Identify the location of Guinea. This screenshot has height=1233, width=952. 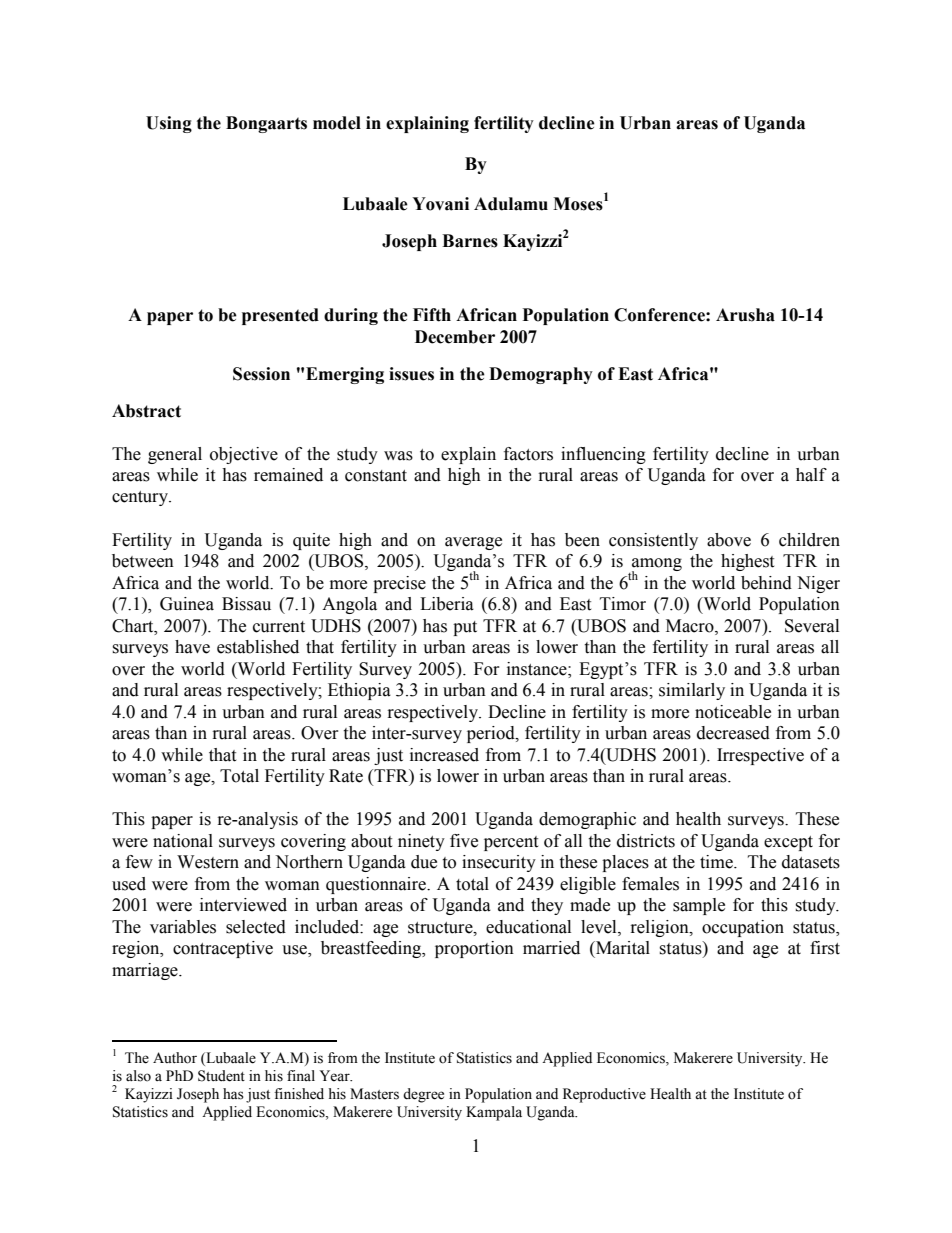
(187, 604).
